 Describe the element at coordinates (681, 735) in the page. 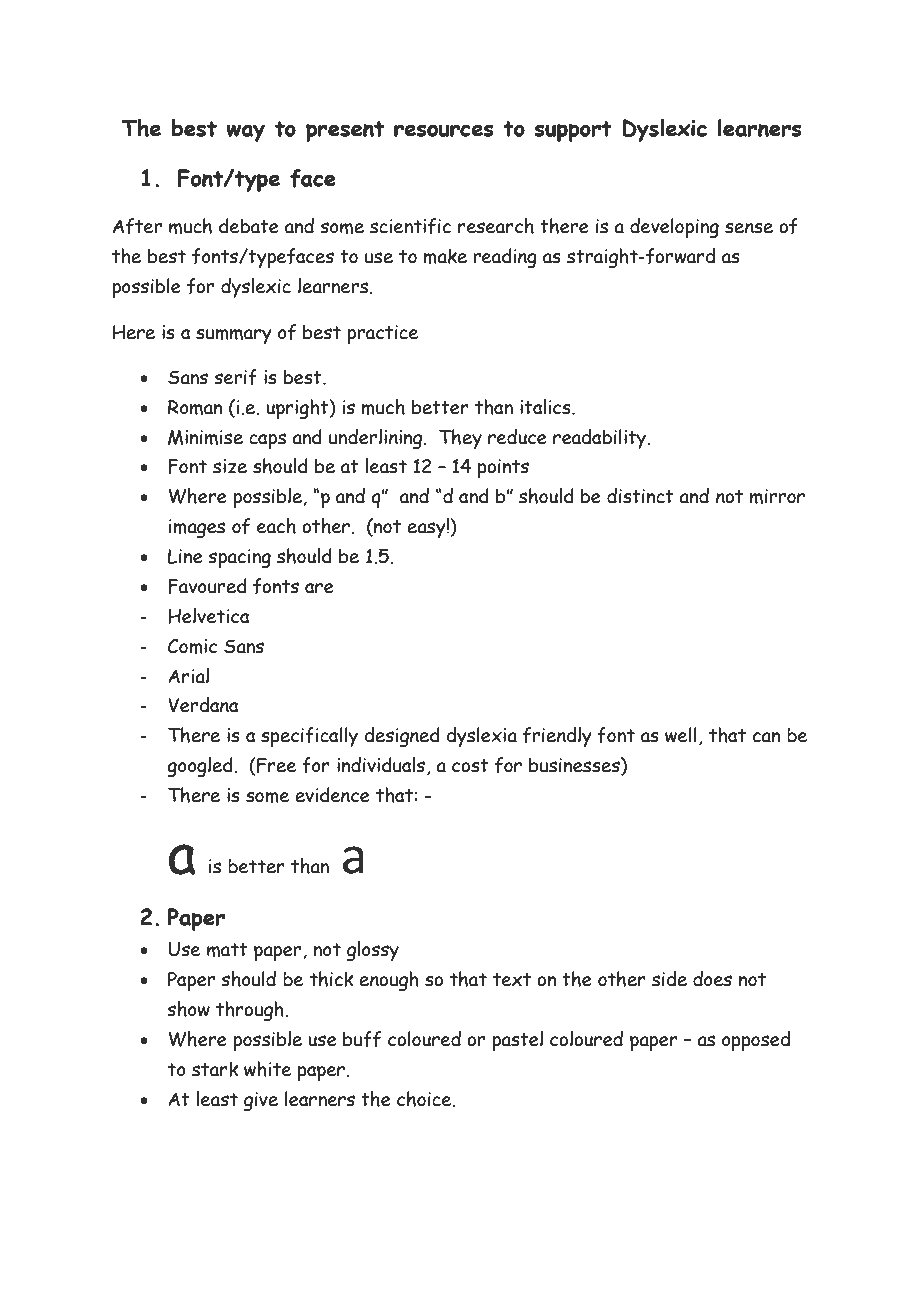

I see `well` at that location.
